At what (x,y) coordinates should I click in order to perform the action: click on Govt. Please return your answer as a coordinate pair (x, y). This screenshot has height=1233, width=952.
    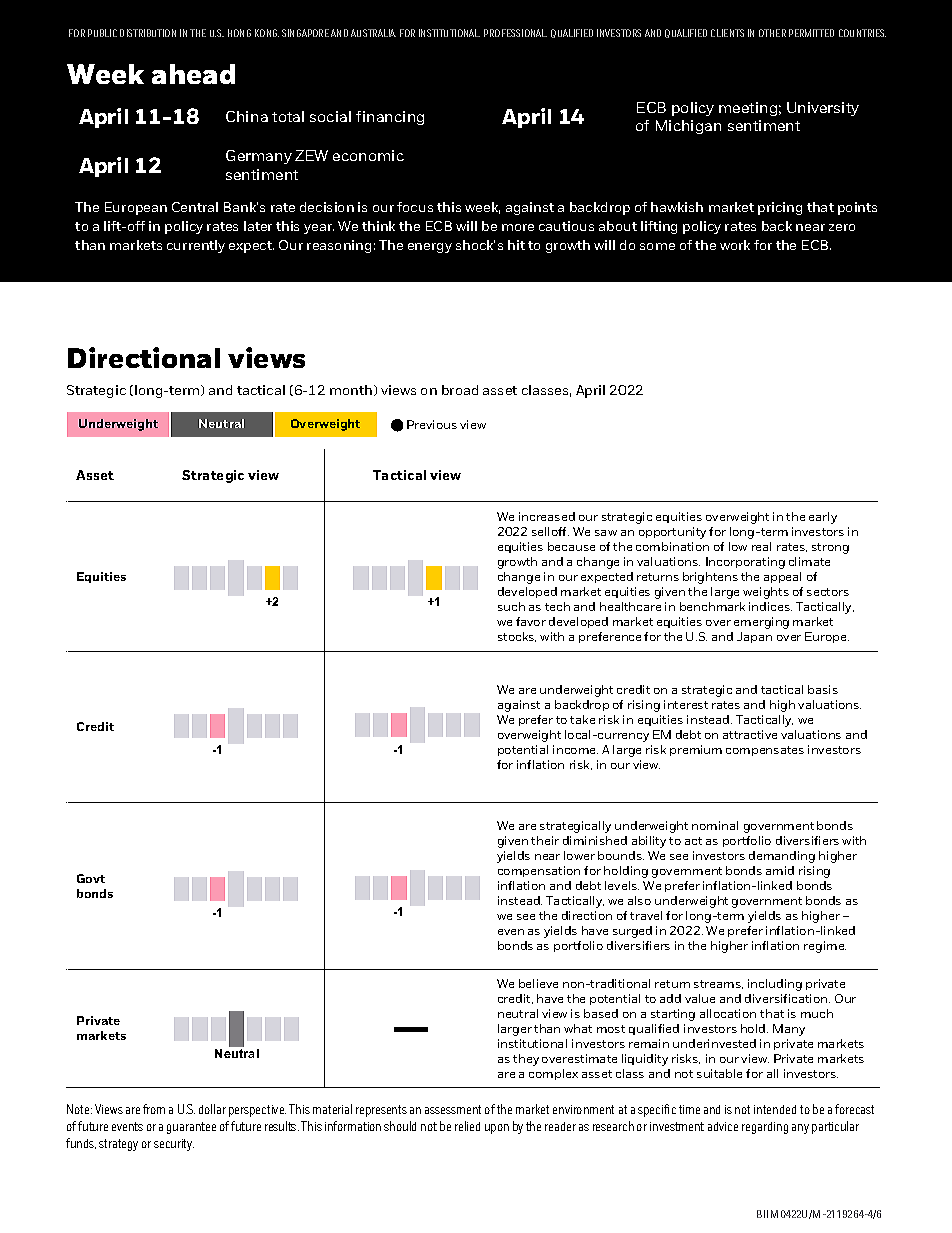
    Looking at the image, I should click on (91, 878).
